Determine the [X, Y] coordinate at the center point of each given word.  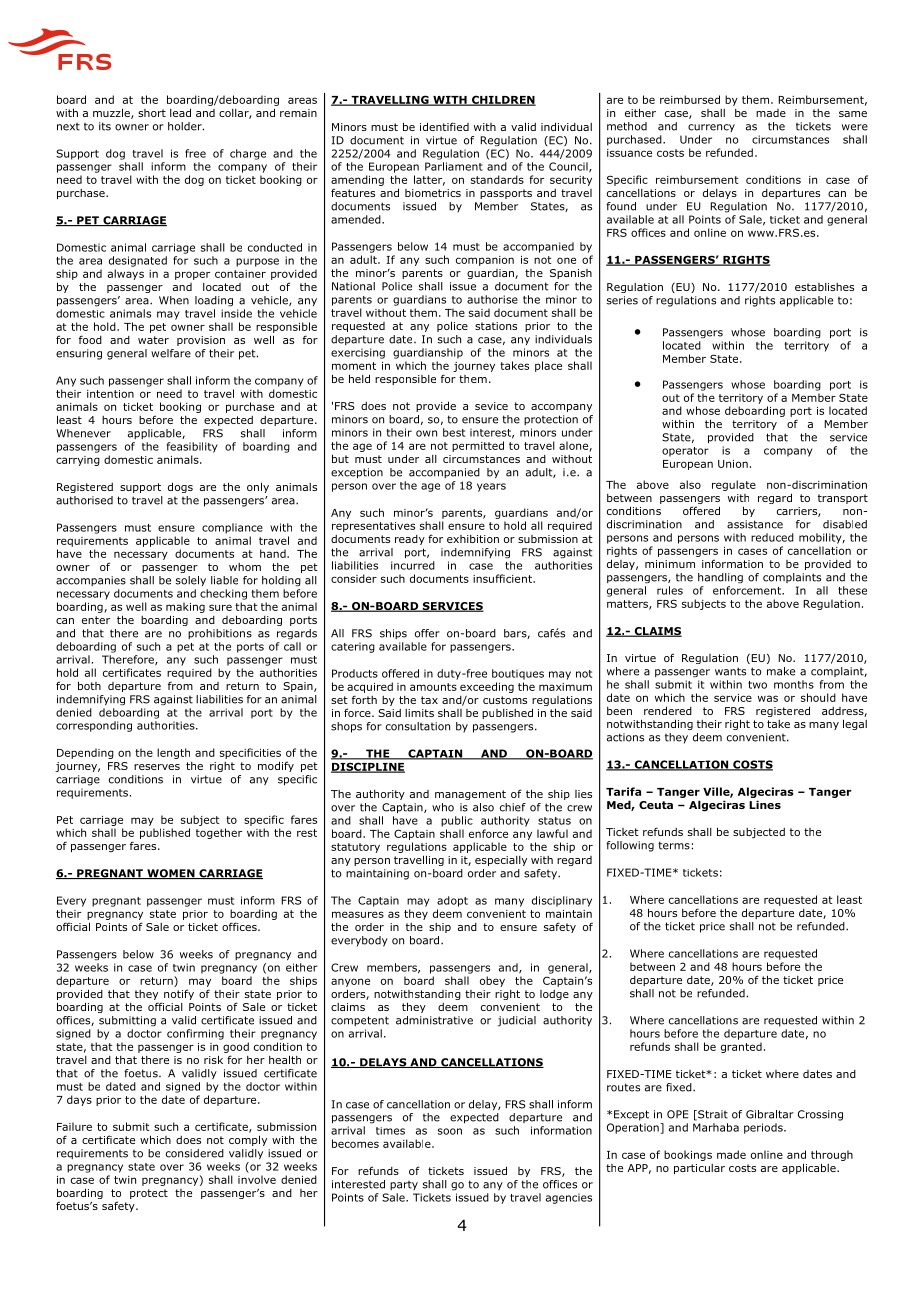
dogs [180, 487]
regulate [734, 485]
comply [248, 1140]
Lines [765, 804]
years [491, 487]
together [219, 833]
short [152, 113]
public [457, 821]
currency [711, 128]
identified [444, 126]
